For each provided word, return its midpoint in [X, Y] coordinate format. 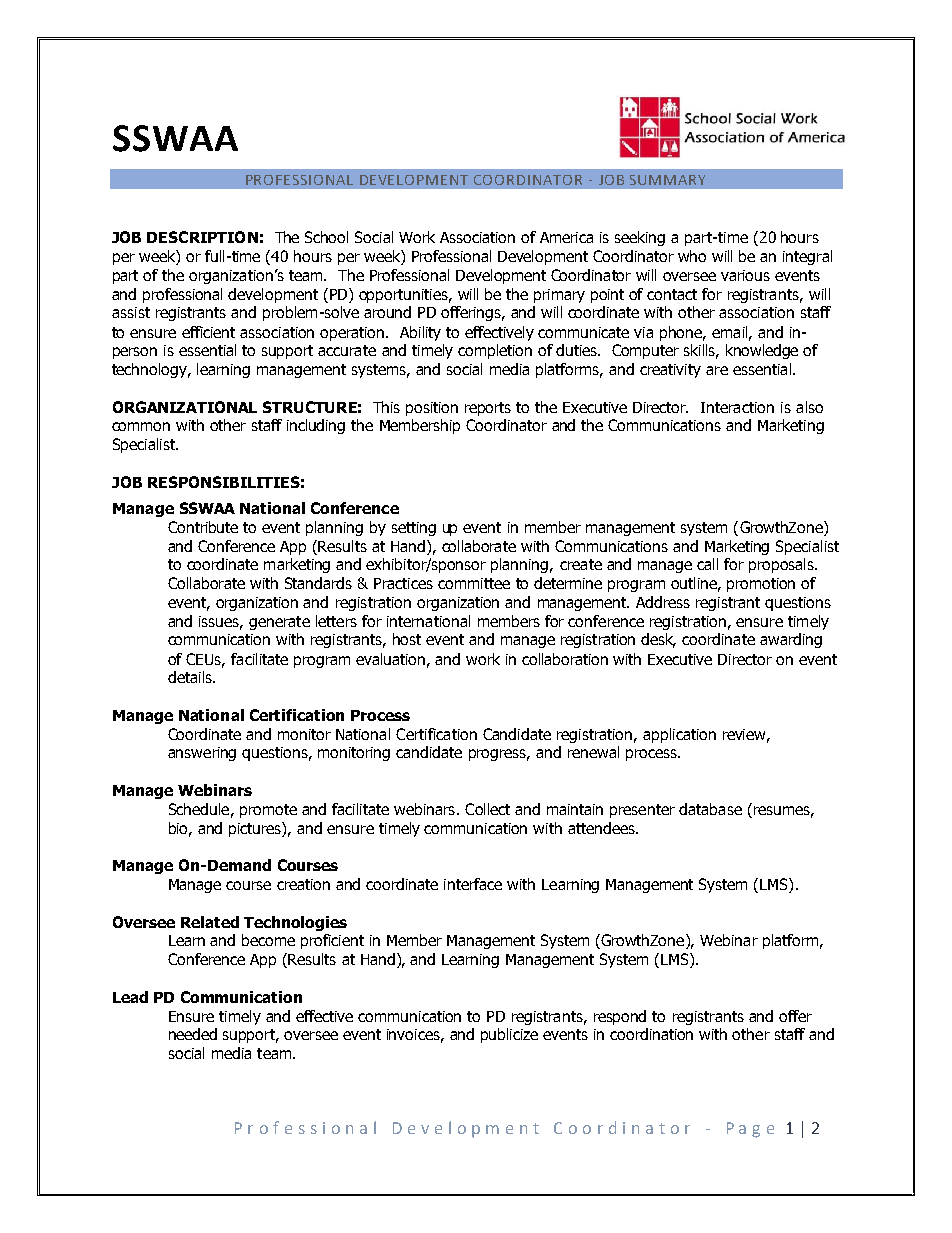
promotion [761, 585]
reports [488, 409]
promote [268, 811]
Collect [487, 809]
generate [279, 623]
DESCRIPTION [202, 237]
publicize [509, 1035]
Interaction [737, 407]
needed [193, 1034]
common [141, 426]
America [566, 237]
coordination [651, 1034]
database [710, 809]
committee [474, 583]
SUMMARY [667, 180]
